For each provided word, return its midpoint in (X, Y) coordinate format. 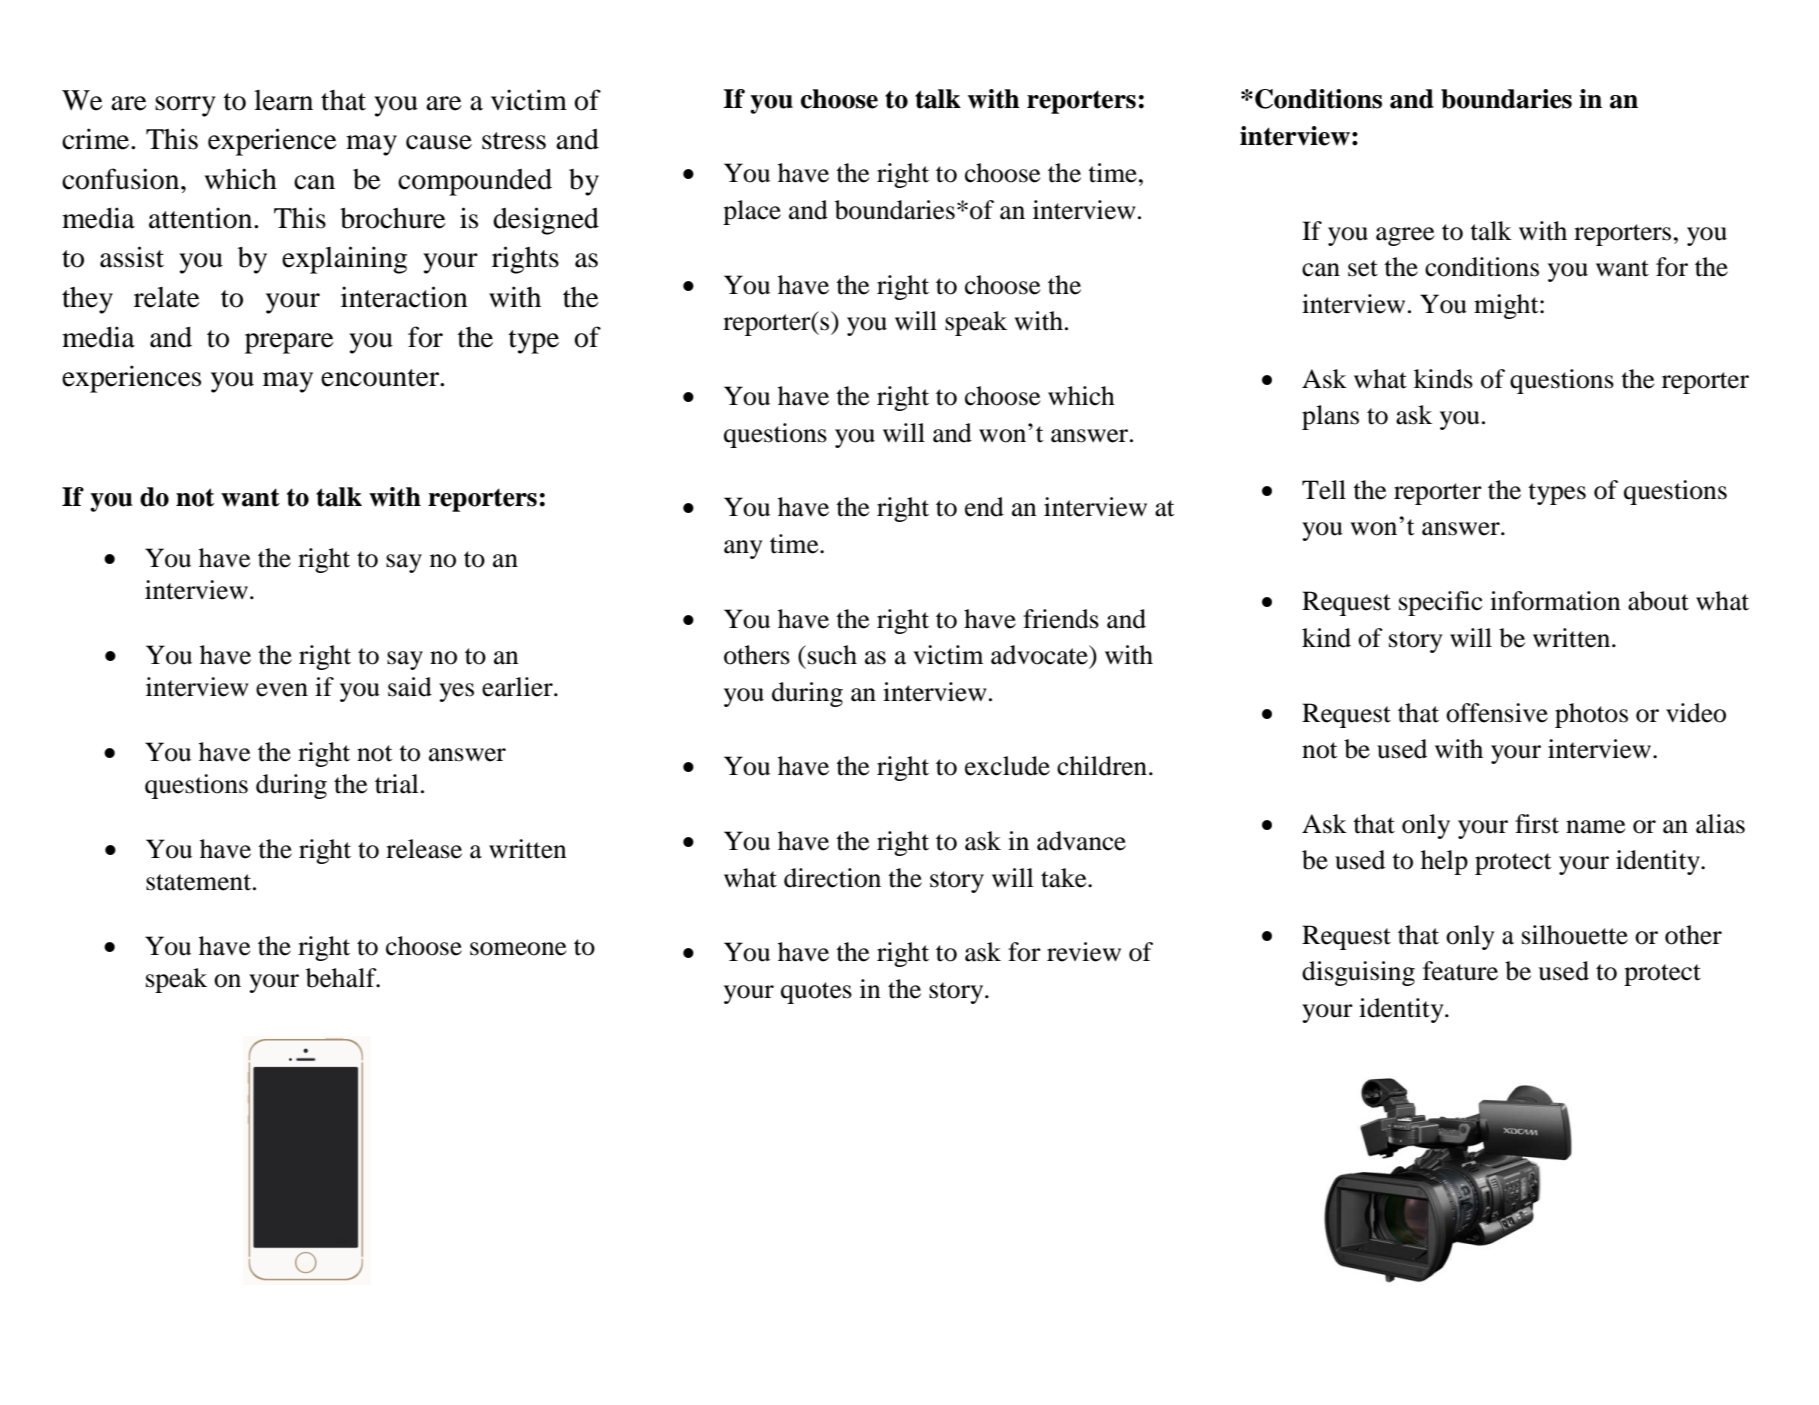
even (282, 690)
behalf (342, 978)
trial (397, 784)
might (1507, 306)
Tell (1324, 490)
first (1537, 824)
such (832, 655)
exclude (1007, 766)
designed (546, 221)
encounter (381, 378)
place (752, 212)
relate (167, 297)
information (1555, 601)
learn (283, 100)
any (743, 549)
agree (1405, 236)
